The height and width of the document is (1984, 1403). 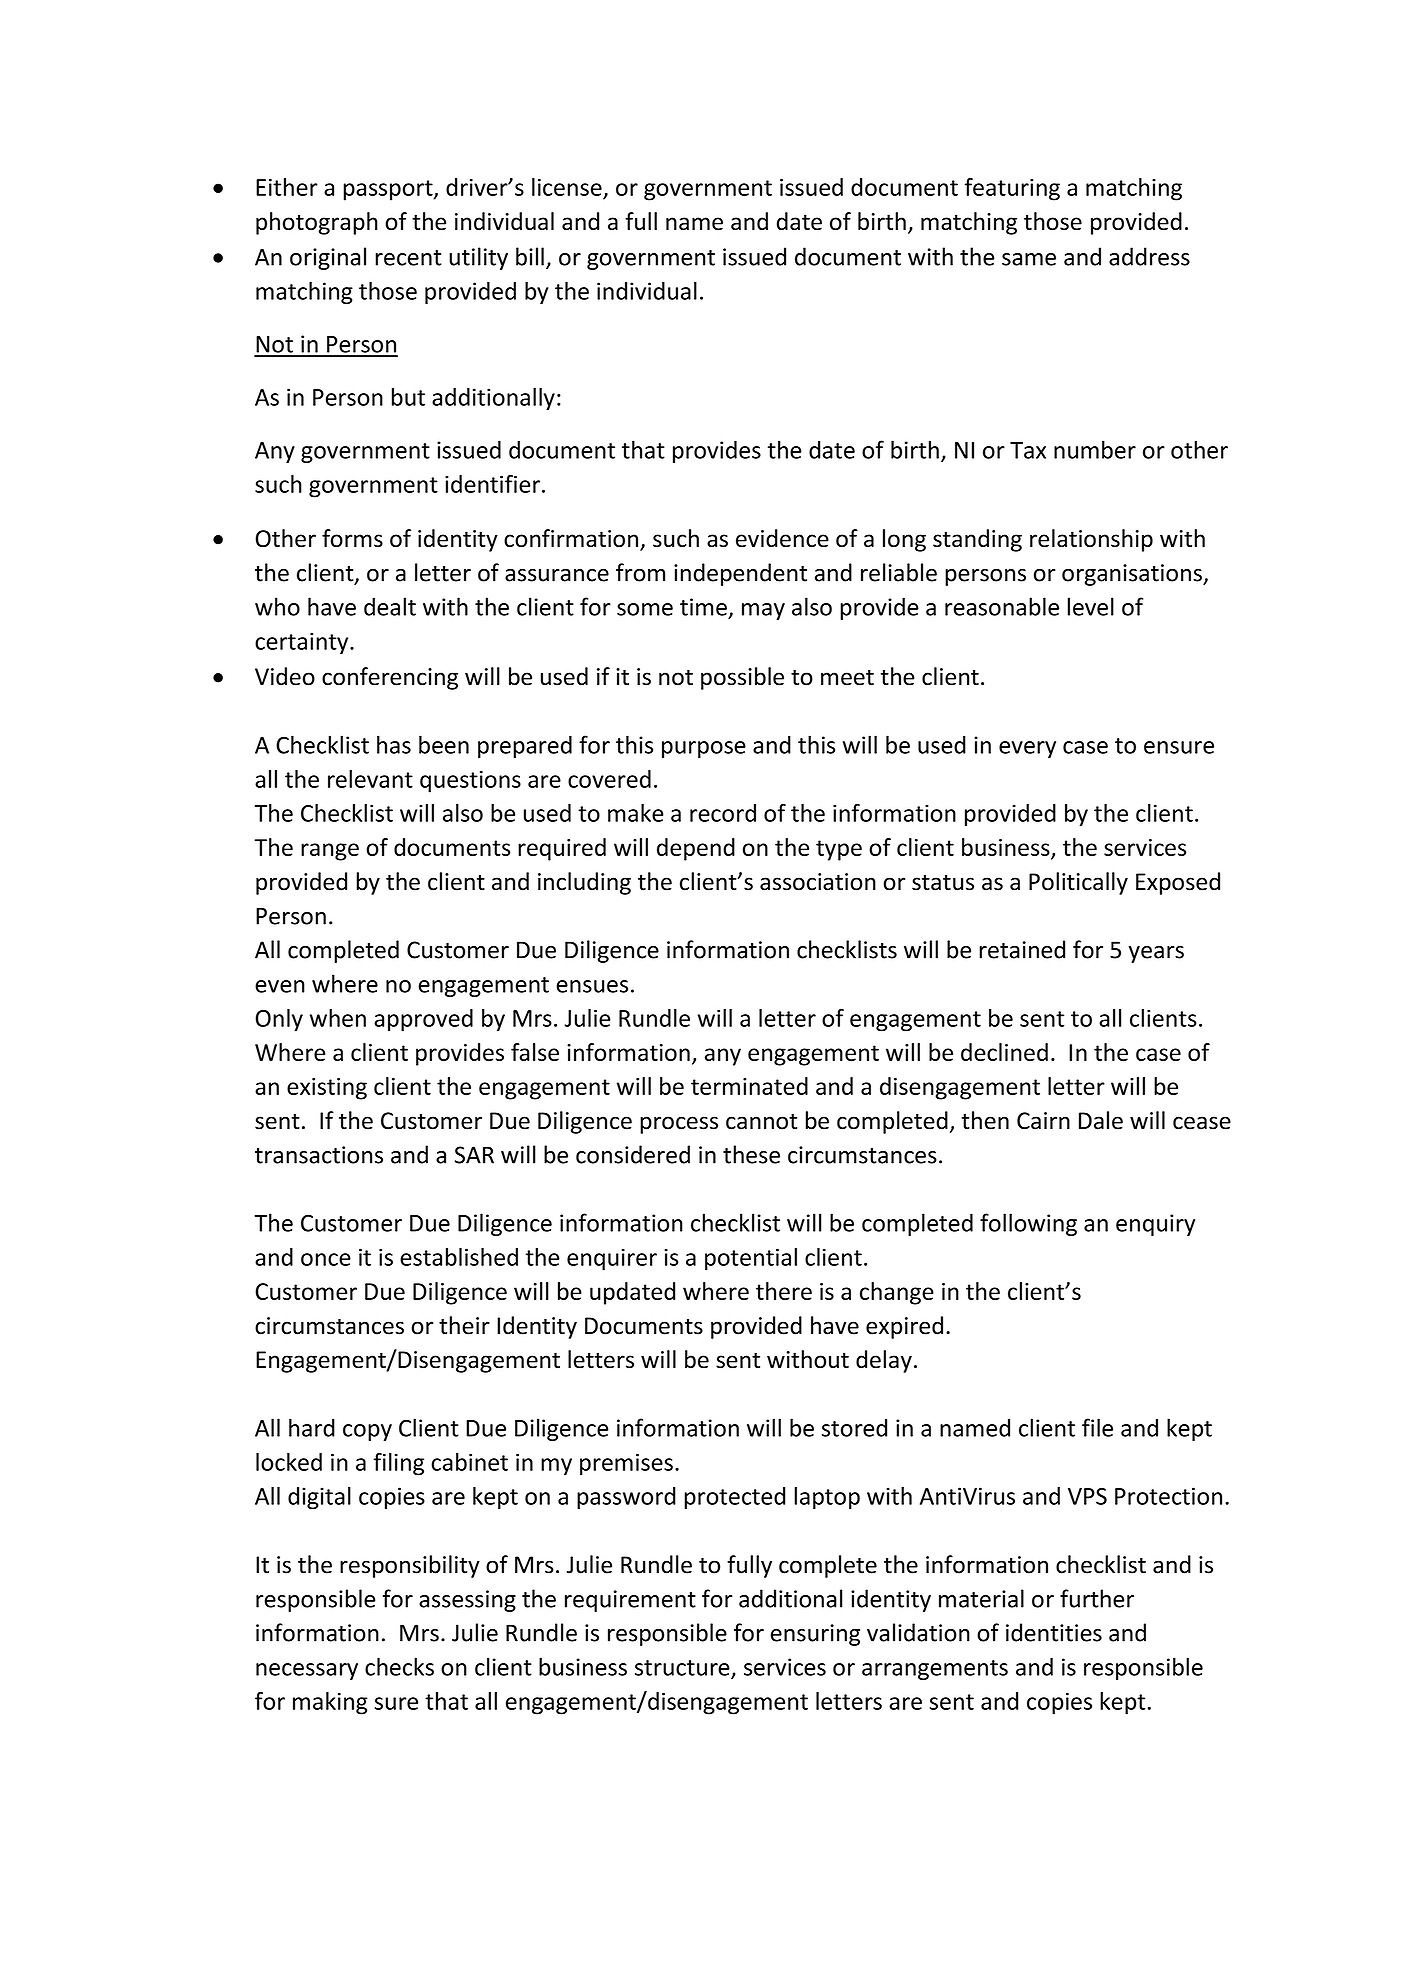 What do you see at coordinates (683, 1669) in the document?
I see `structure` at bounding box center [683, 1669].
